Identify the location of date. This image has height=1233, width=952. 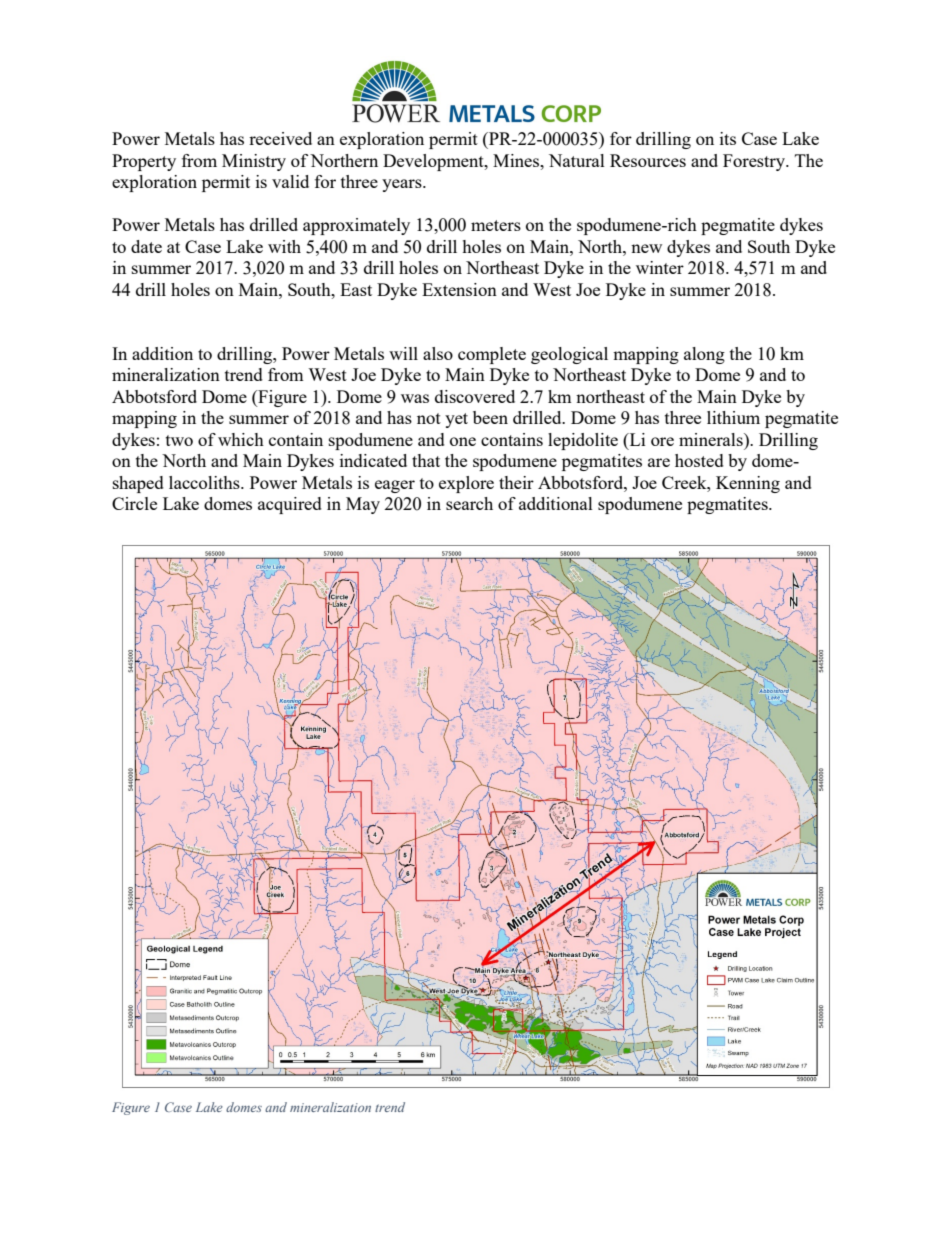
(146, 246).
